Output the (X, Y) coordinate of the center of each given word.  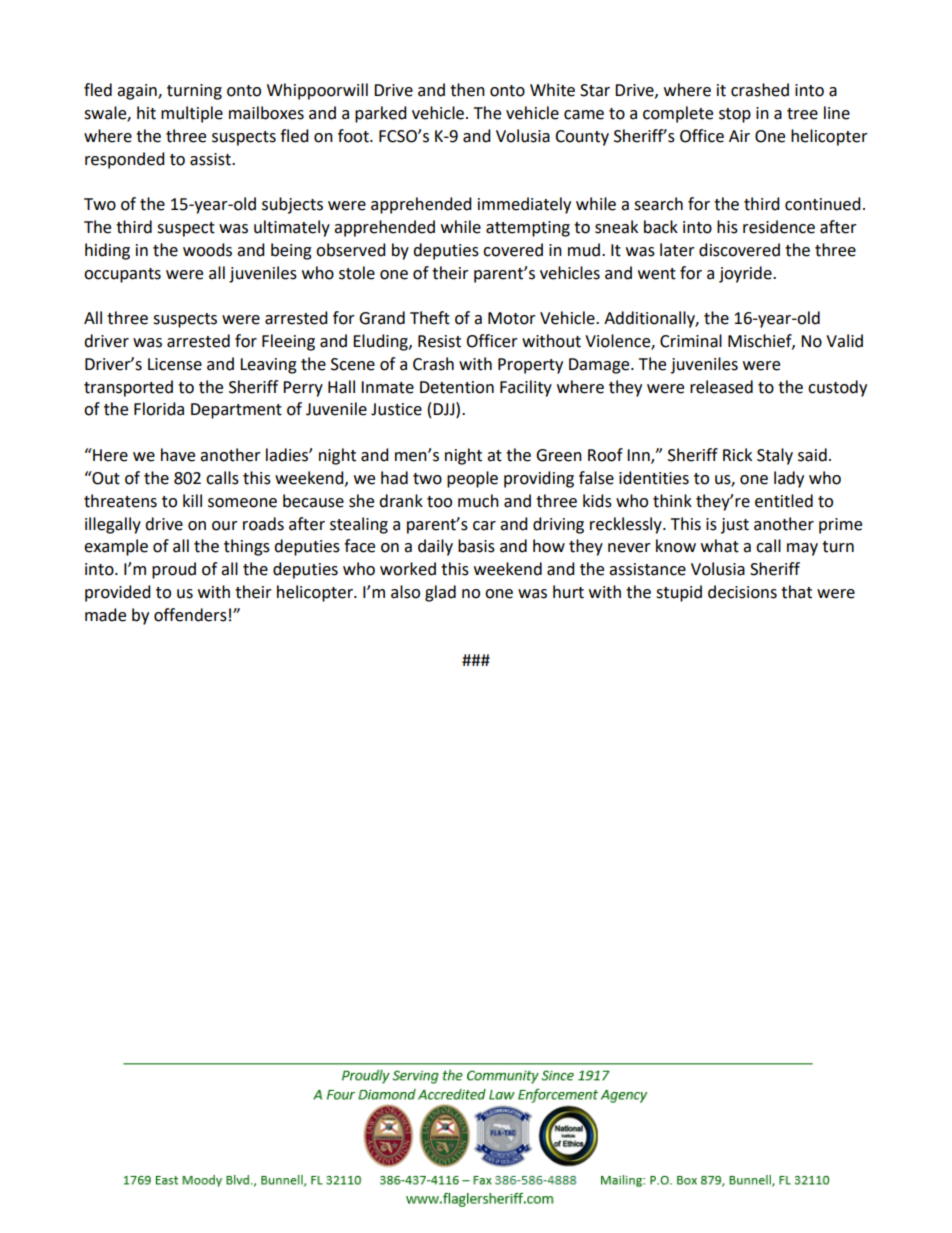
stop (735, 115)
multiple (192, 114)
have (178, 455)
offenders (190, 615)
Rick (737, 455)
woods (207, 250)
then (467, 90)
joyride (746, 274)
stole (357, 273)
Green (559, 455)
